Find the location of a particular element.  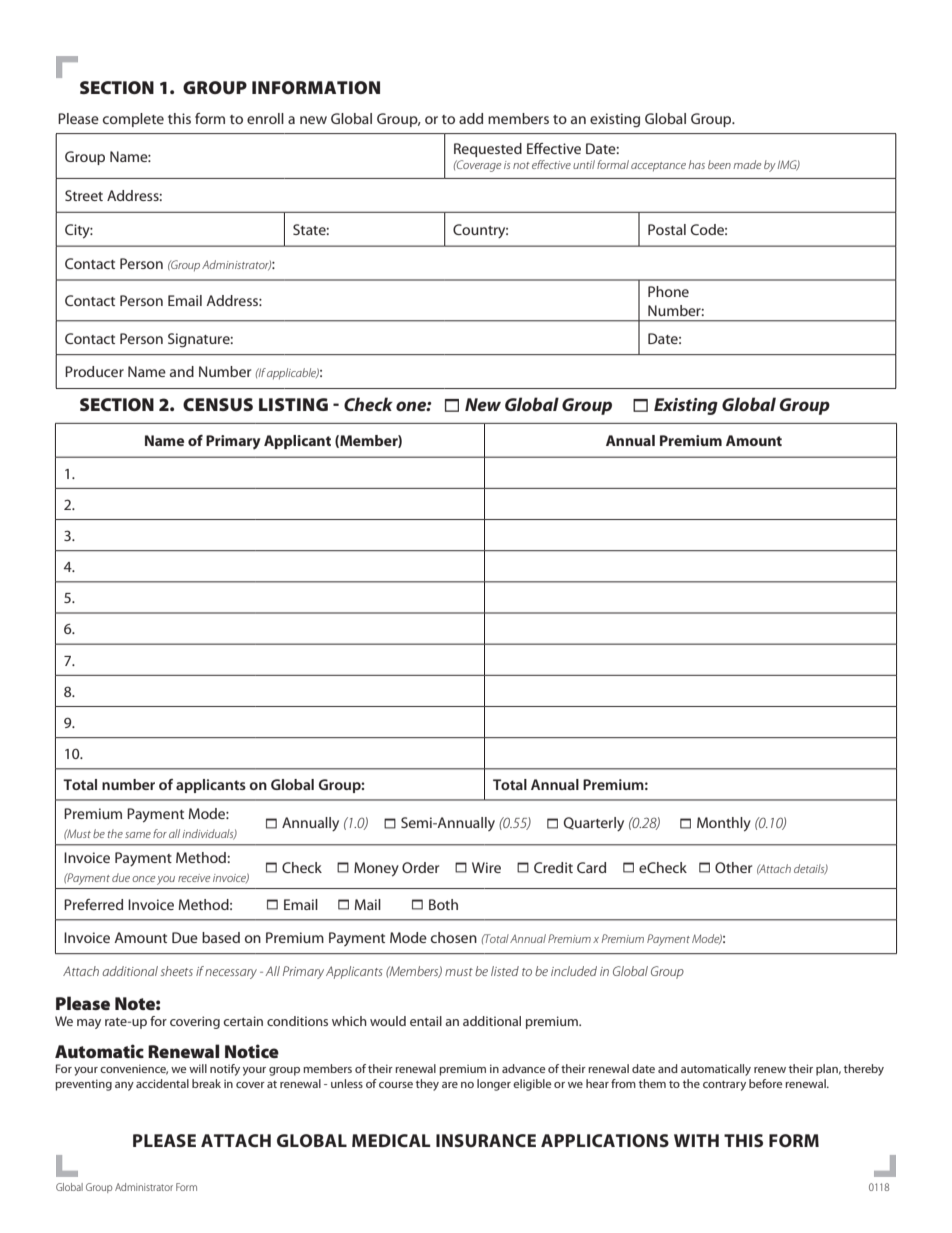

LISTING is located at coordinates (293, 404).
